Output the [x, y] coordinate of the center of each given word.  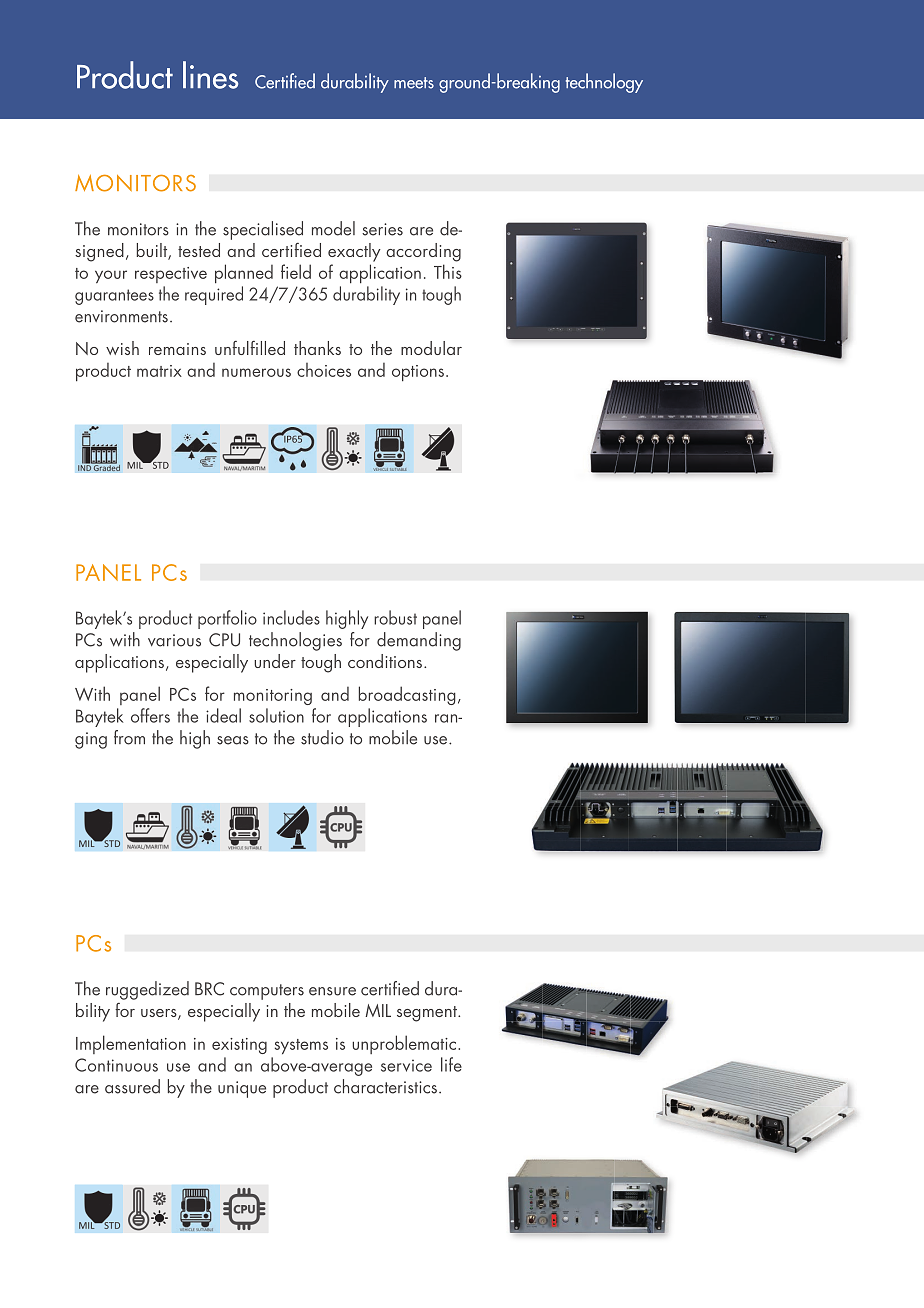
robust [395, 617]
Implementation [131, 1044]
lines [210, 75]
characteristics [385, 1086]
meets [414, 83]
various [174, 640]
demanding [419, 641]
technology [604, 83]
